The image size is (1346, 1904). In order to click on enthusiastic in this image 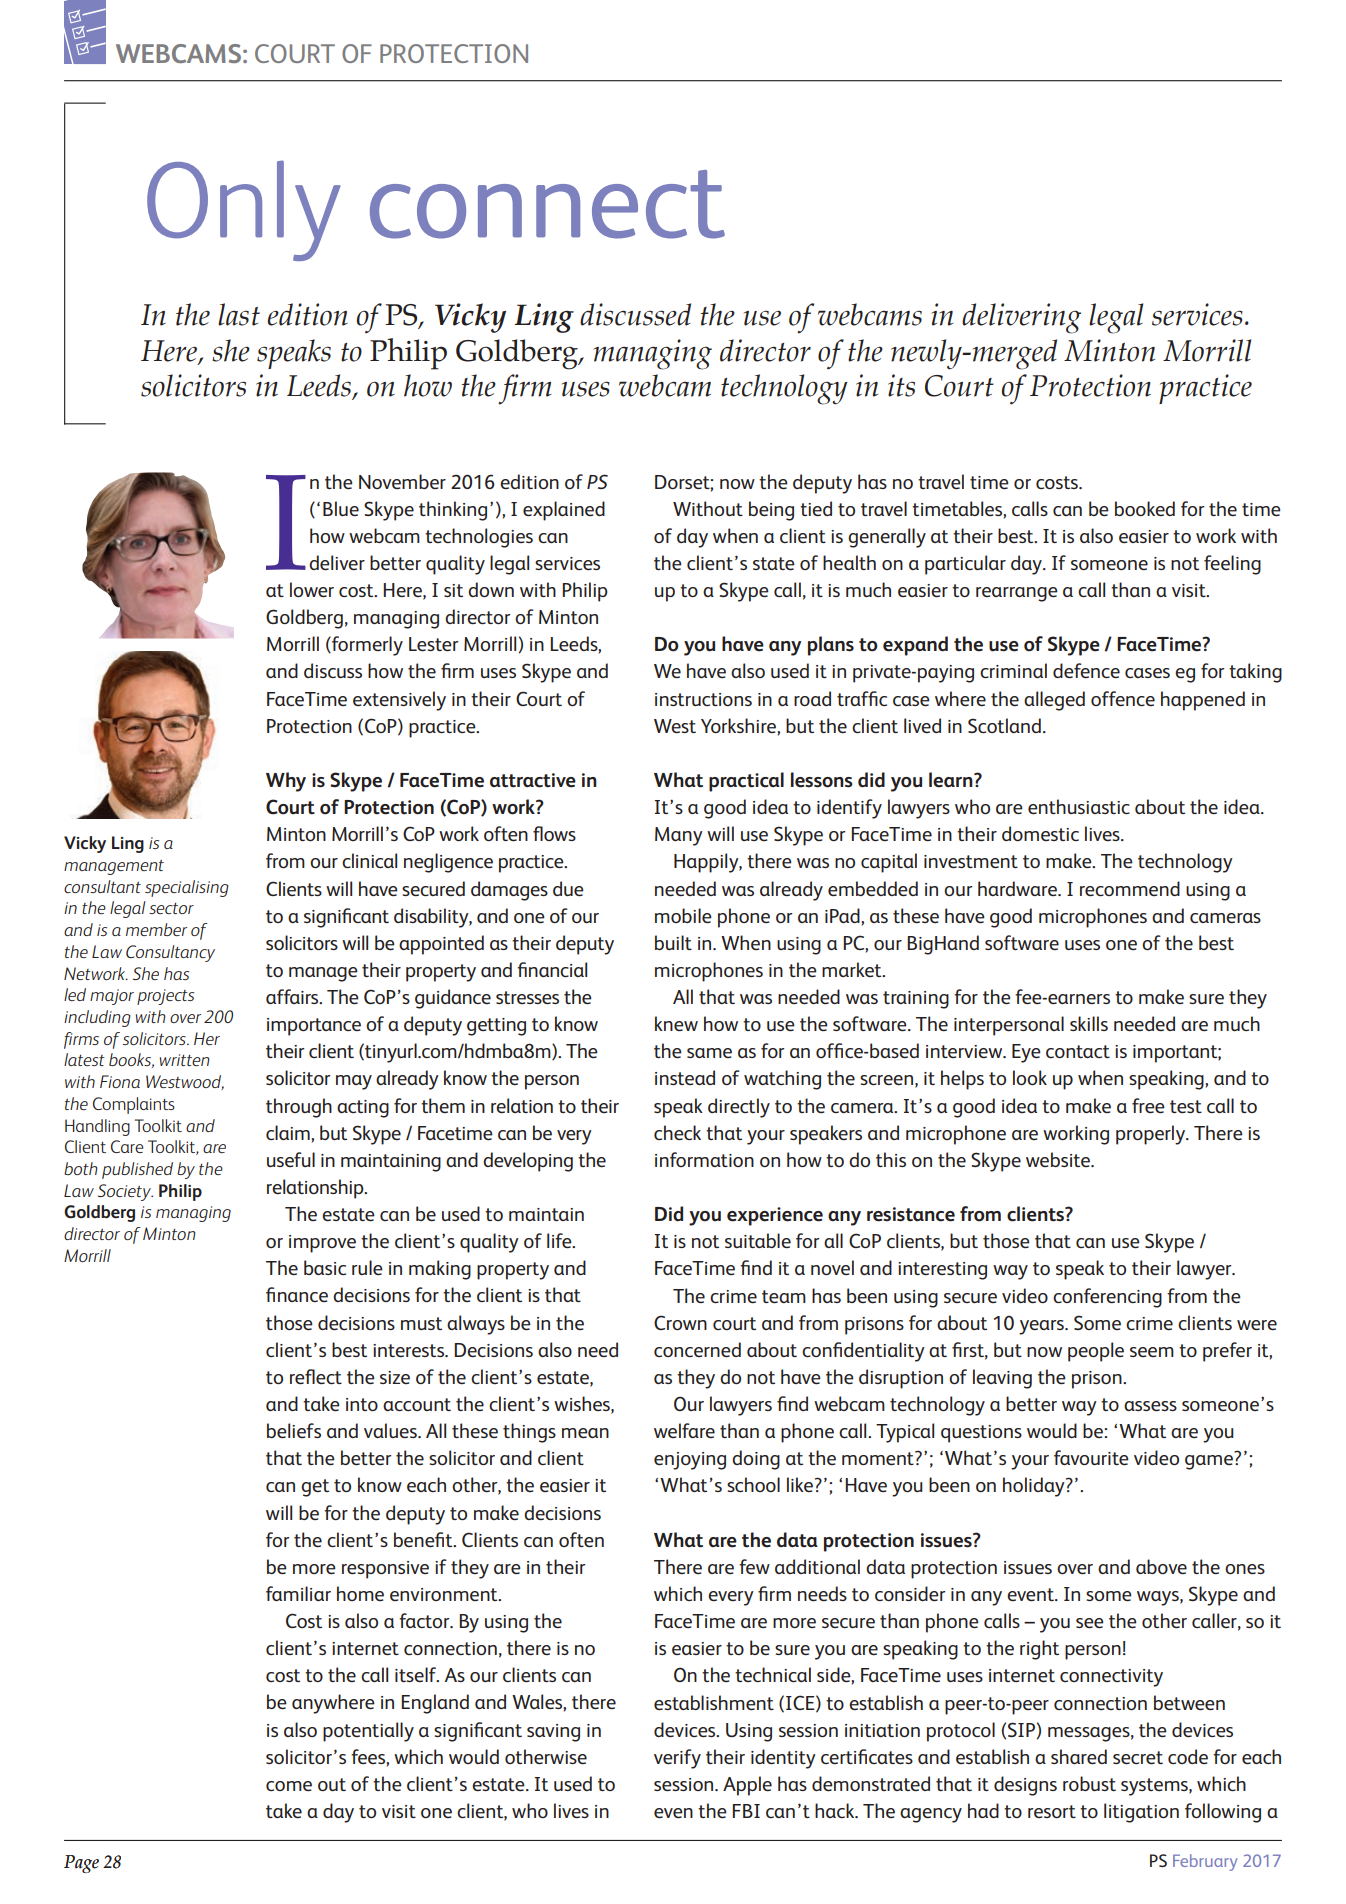, I will do `click(1079, 806)`.
